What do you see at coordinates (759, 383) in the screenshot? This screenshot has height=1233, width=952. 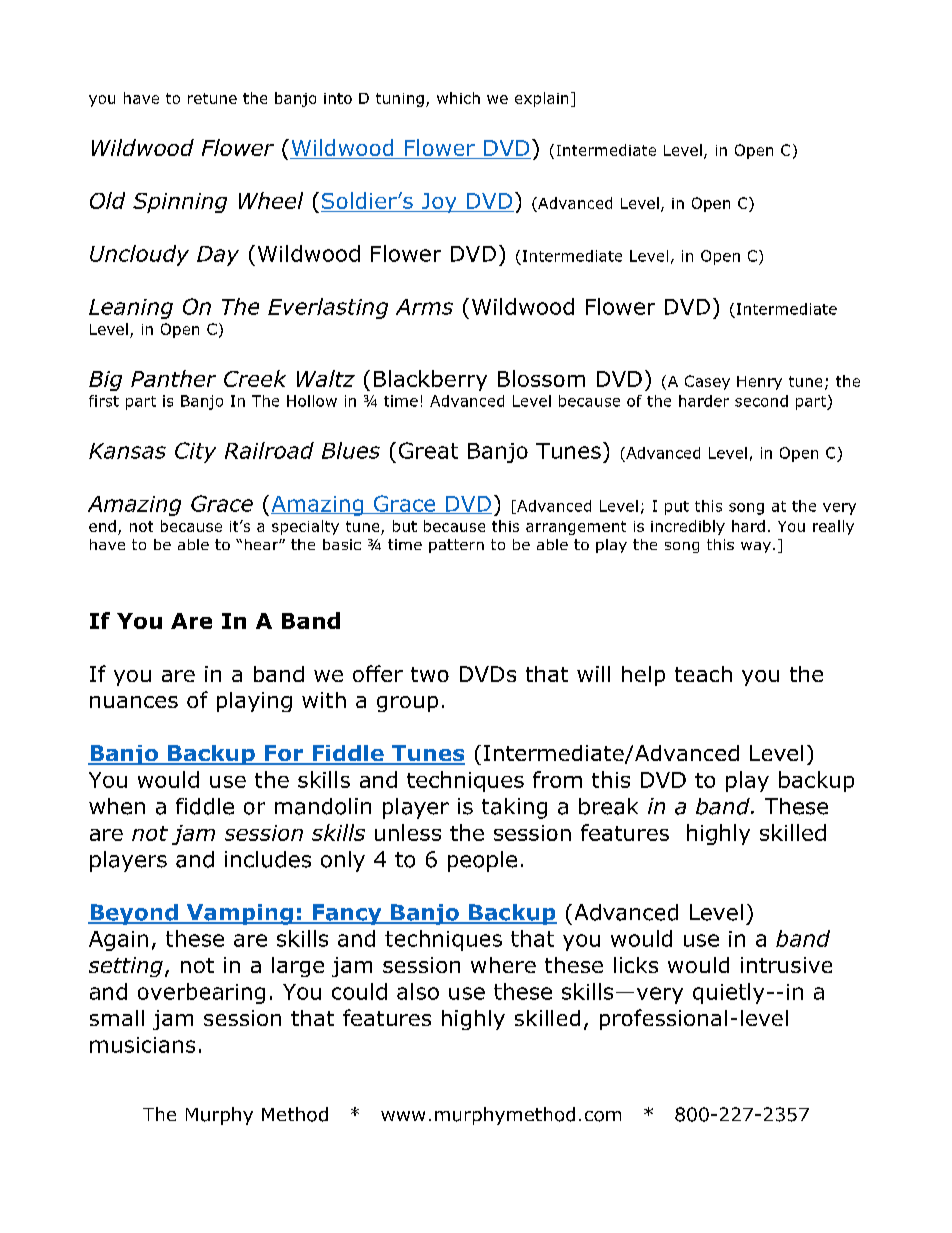 I see `Henry` at bounding box center [759, 383].
